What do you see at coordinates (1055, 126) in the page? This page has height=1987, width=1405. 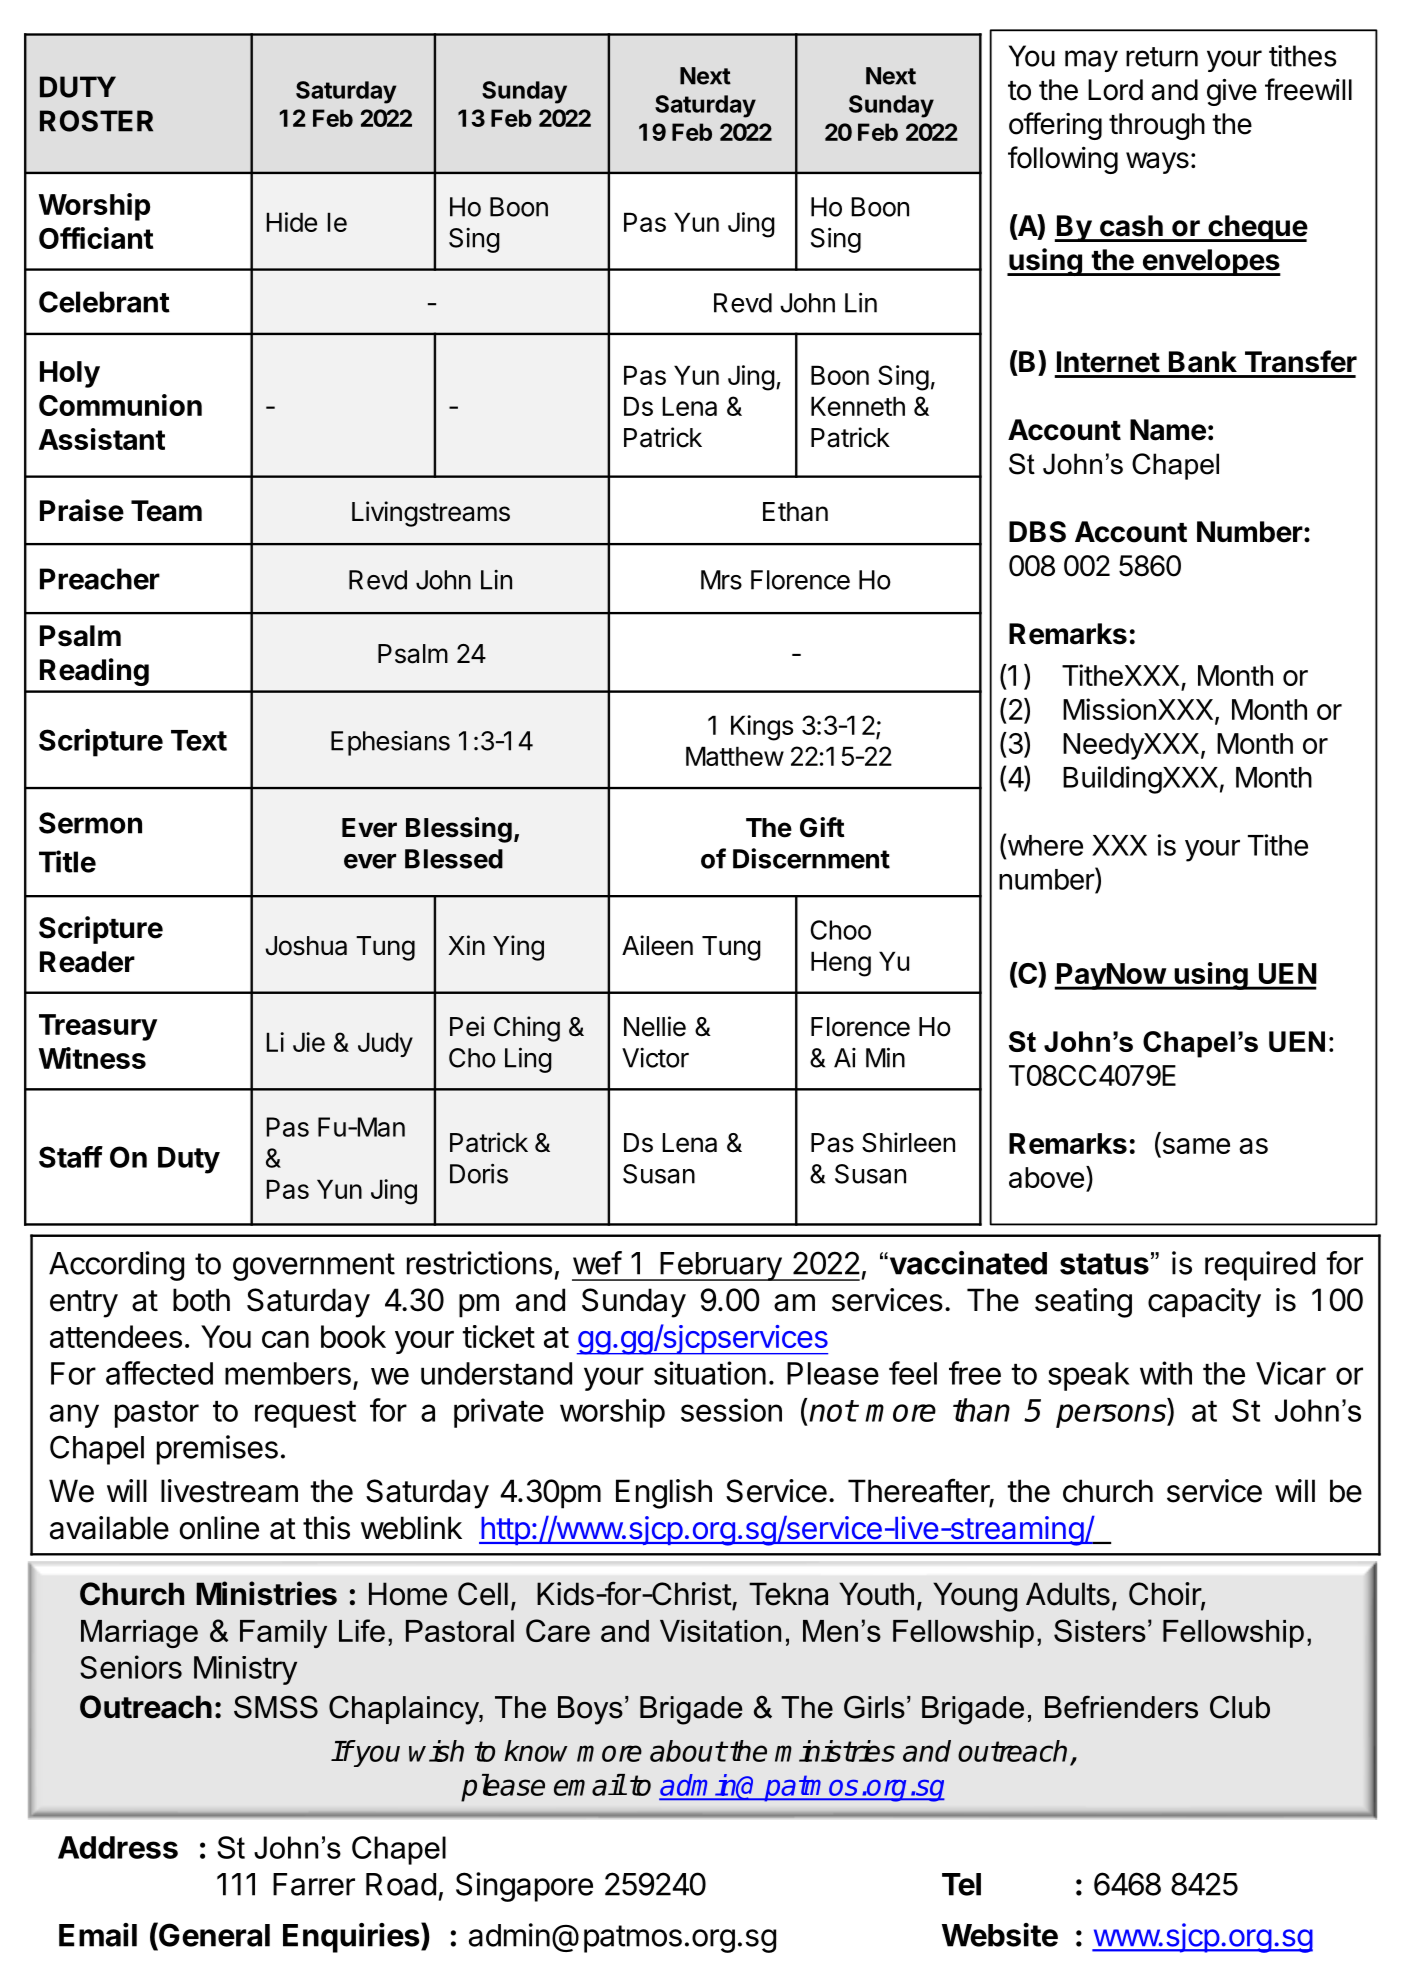 I see `offering` at bounding box center [1055, 126].
